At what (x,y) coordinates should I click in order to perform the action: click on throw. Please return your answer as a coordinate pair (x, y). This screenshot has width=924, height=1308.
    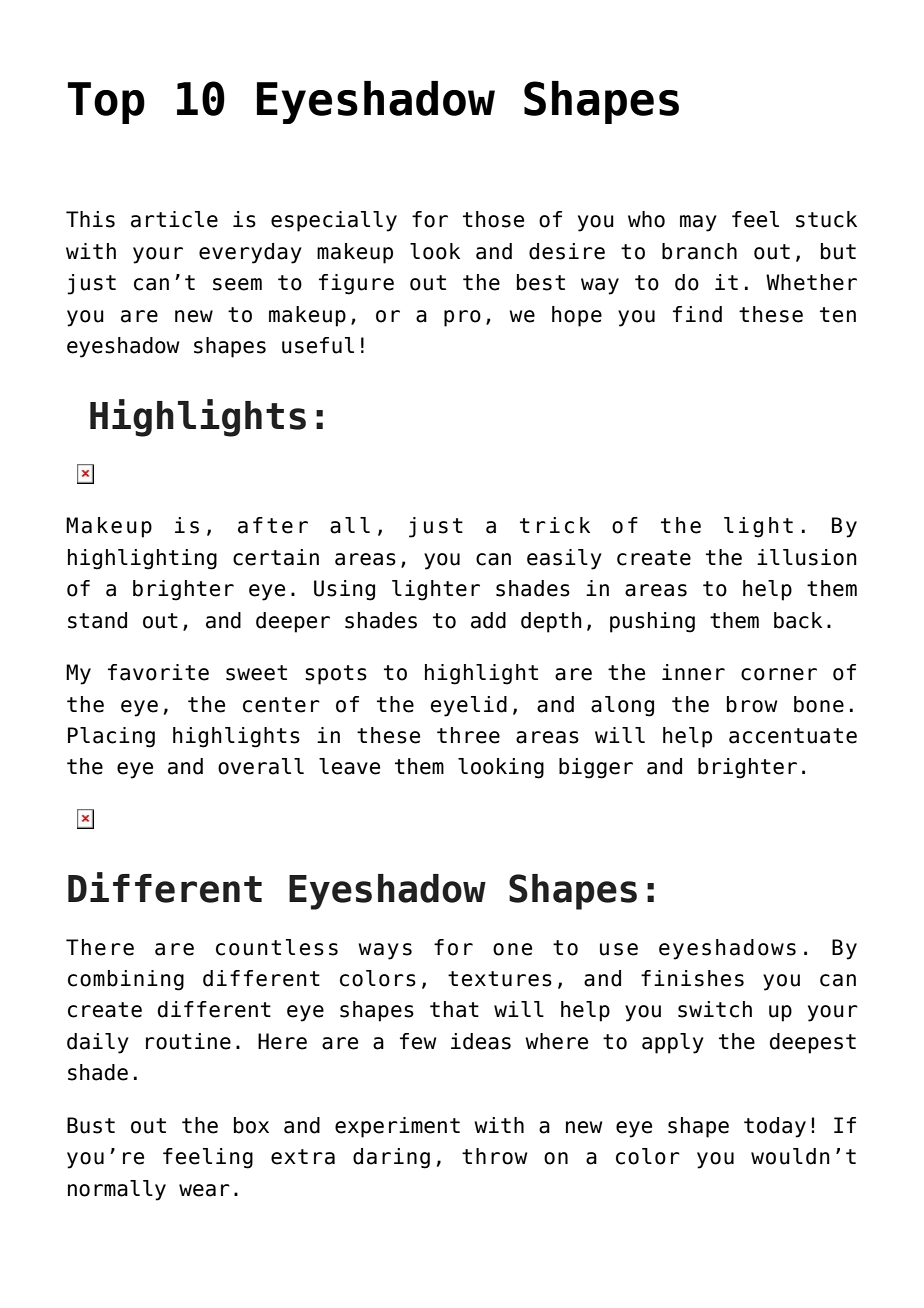
    Looking at the image, I should click on (494, 1156).
